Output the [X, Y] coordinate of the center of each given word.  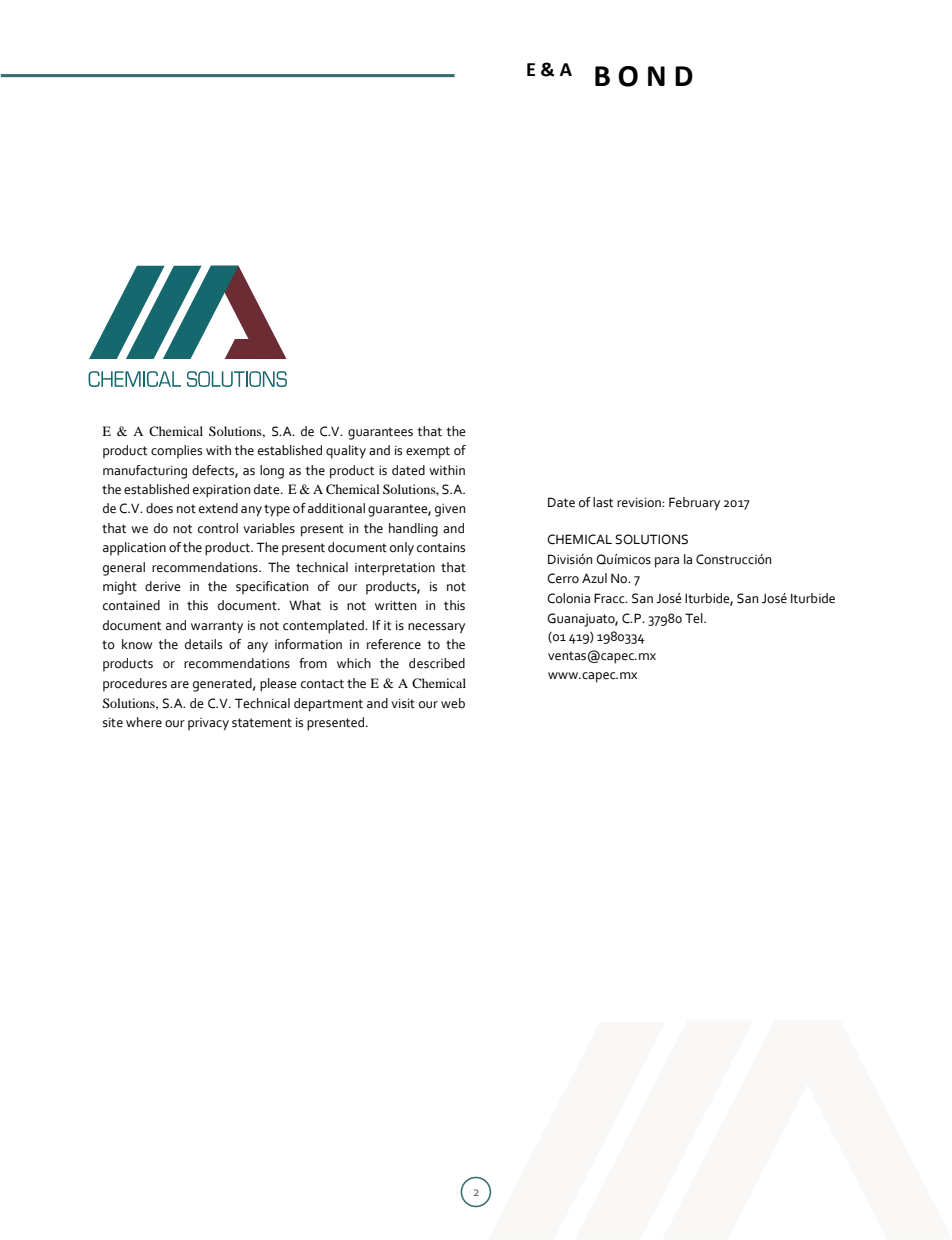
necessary [436, 628]
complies [176, 452]
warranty [217, 627]
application [134, 549]
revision [640, 502]
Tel [695, 618]
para [667, 562]
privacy [208, 724]
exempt [428, 452]
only [402, 549]
